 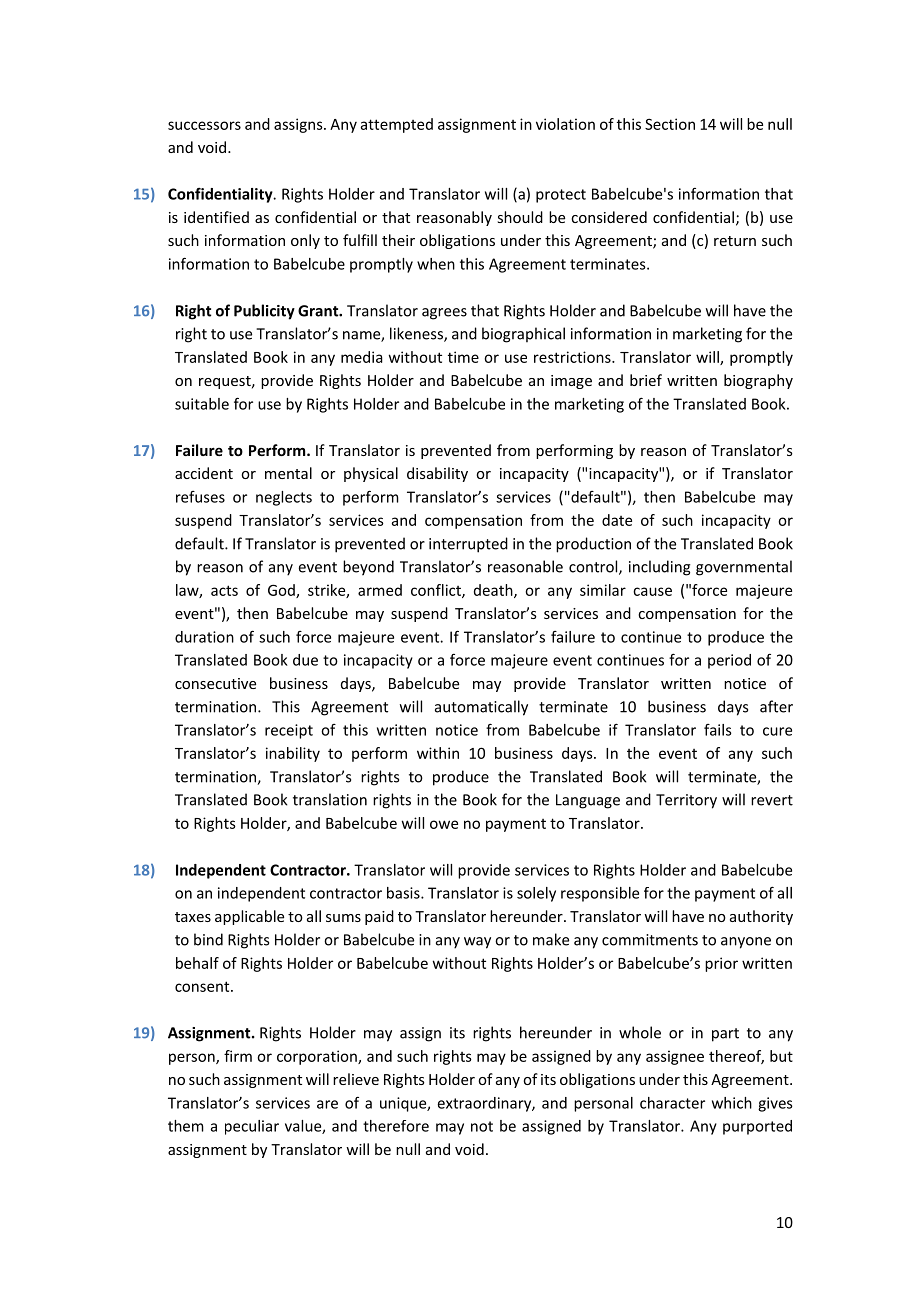 What do you see at coordinates (481, 708) in the image?
I see `automatically` at bounding box center [481, 708].
